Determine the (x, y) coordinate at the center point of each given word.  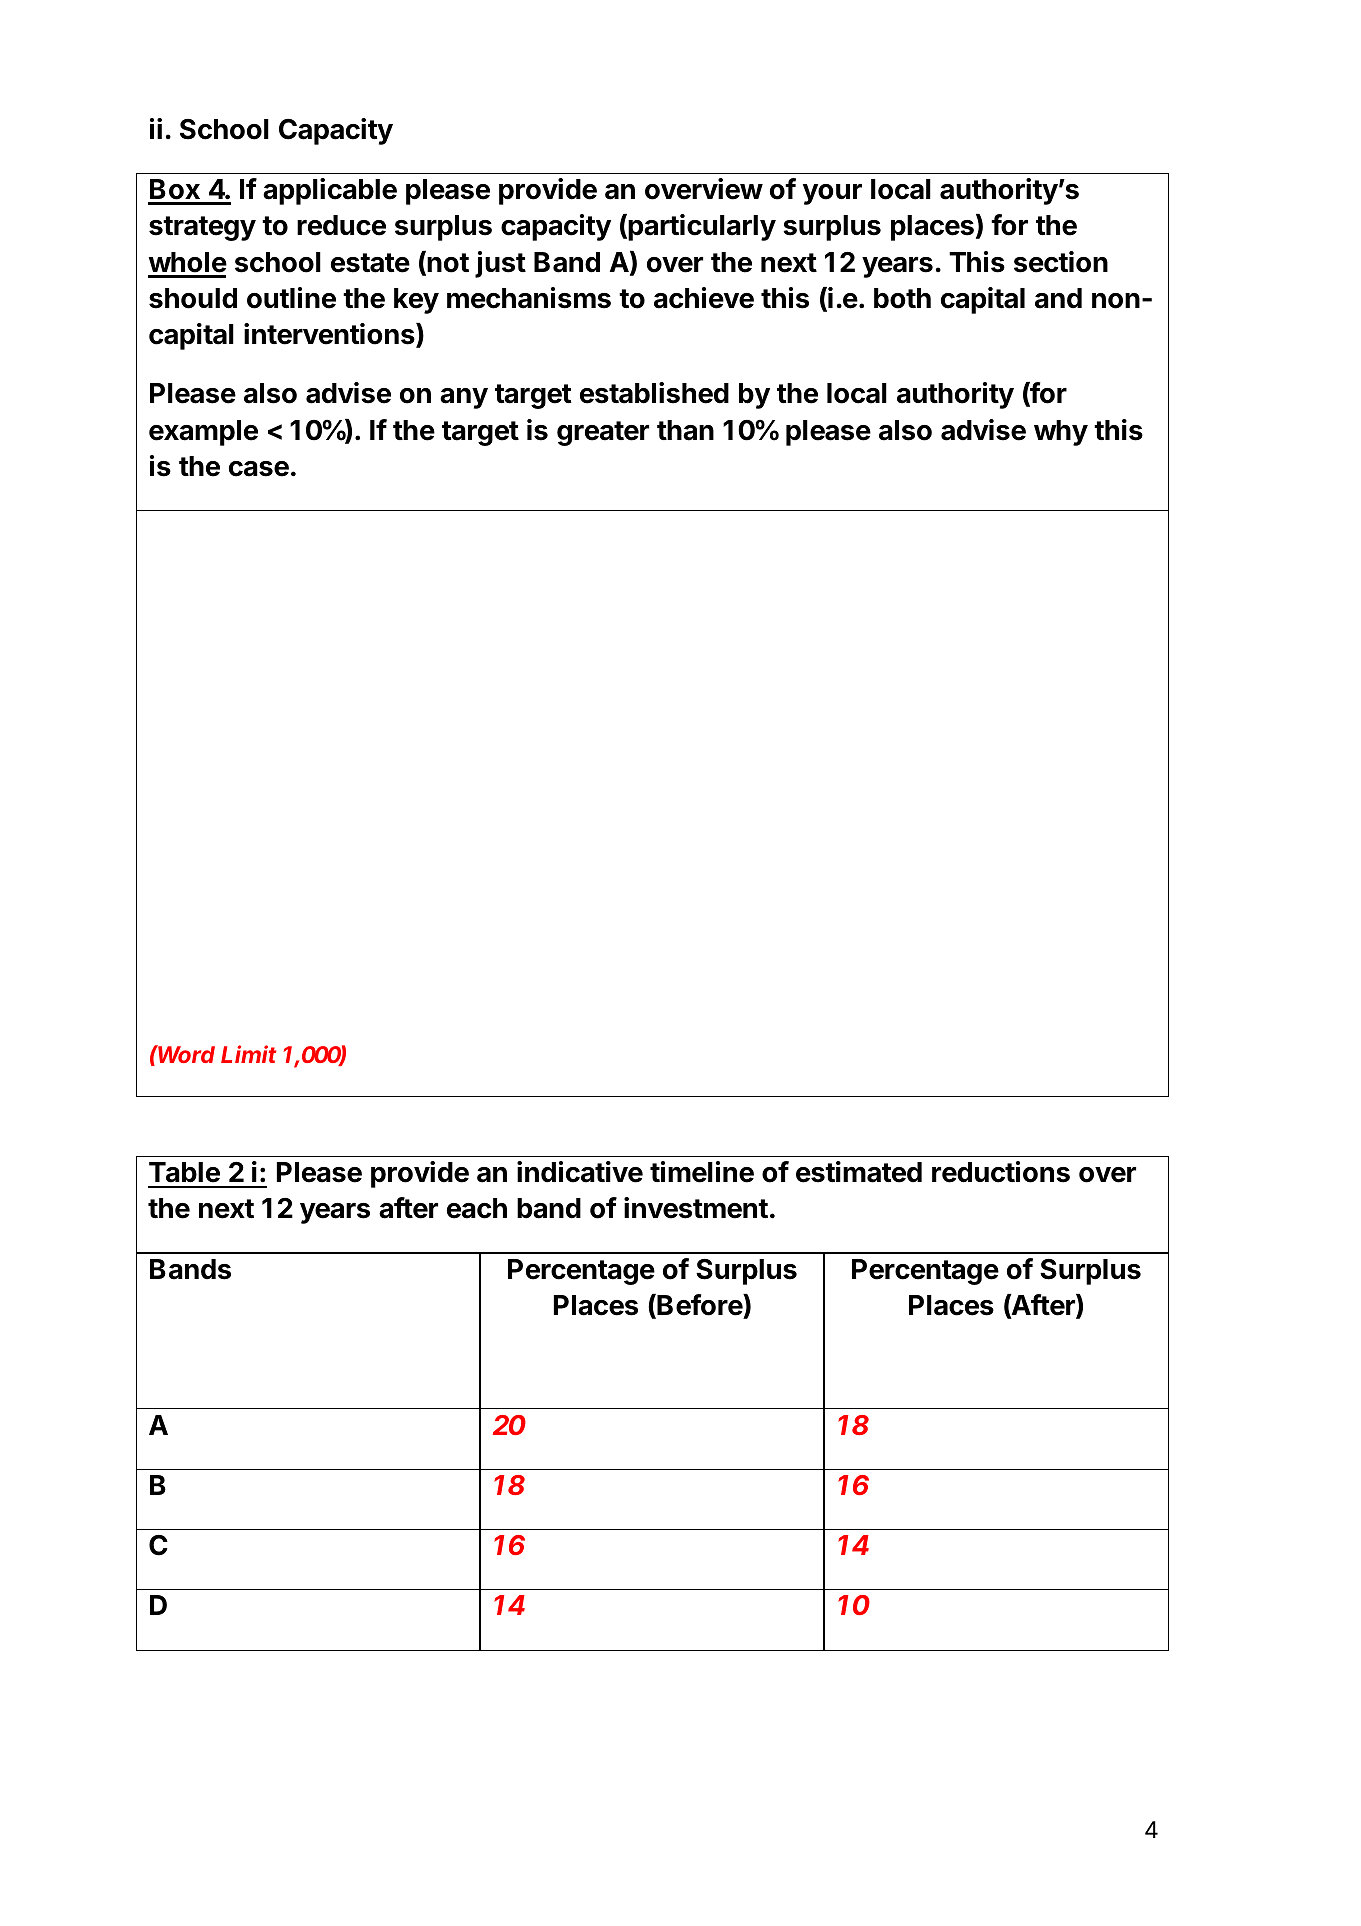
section (1061, 262)
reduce (341, 225)
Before (699, 1306)
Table (184, 1172)
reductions (1001, 1172)
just (500, 264)
